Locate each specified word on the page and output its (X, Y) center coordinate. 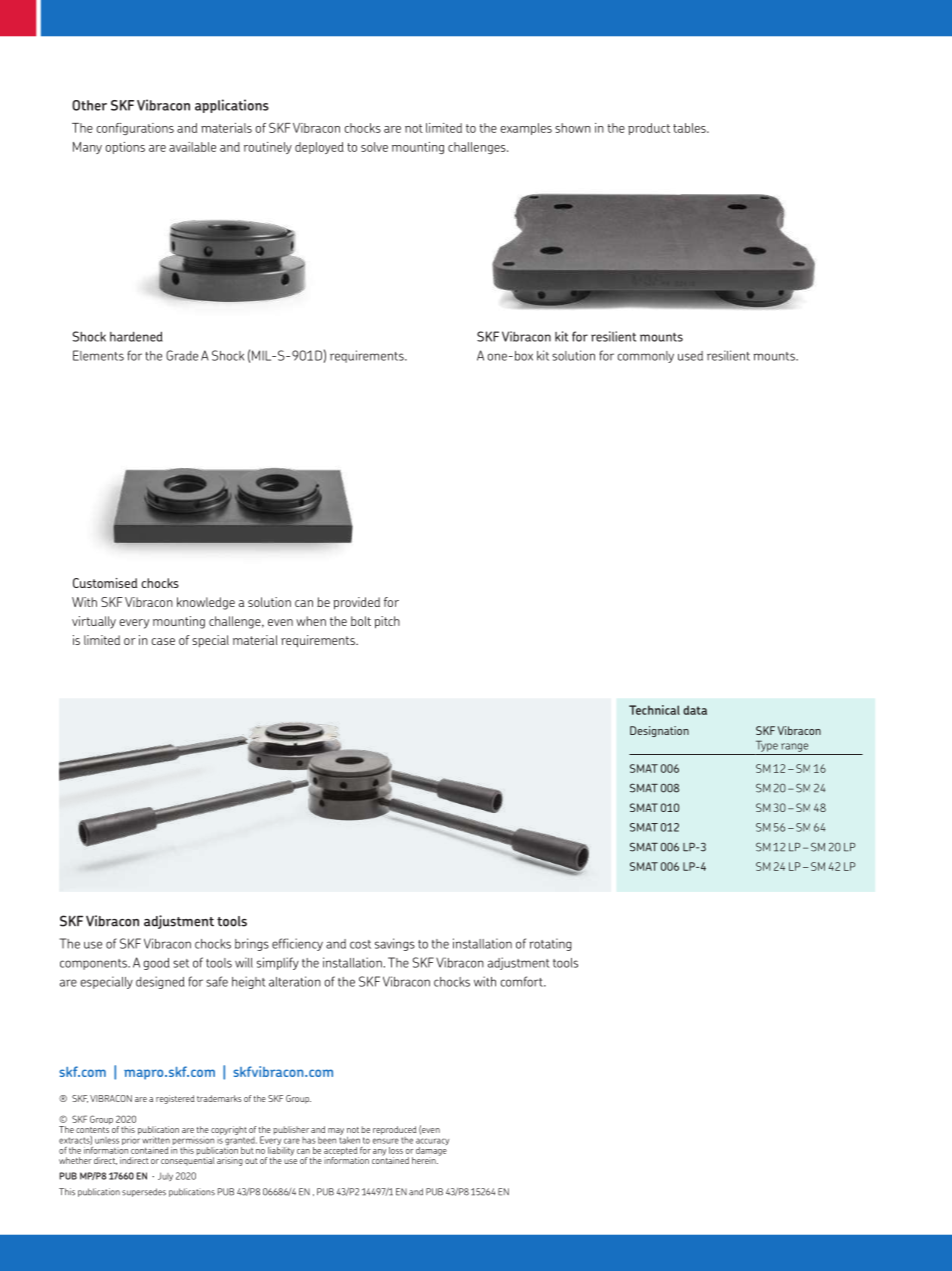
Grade (182, 355)
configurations (135, 129)
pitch (387, 622)
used (690, 356)
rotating (551, 944)
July (165, 1176)
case (163, 641)
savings (395, 944)
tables (690, 128)
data (695, 710)
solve (374, 147)
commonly (645, 357)
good (156, 964)
